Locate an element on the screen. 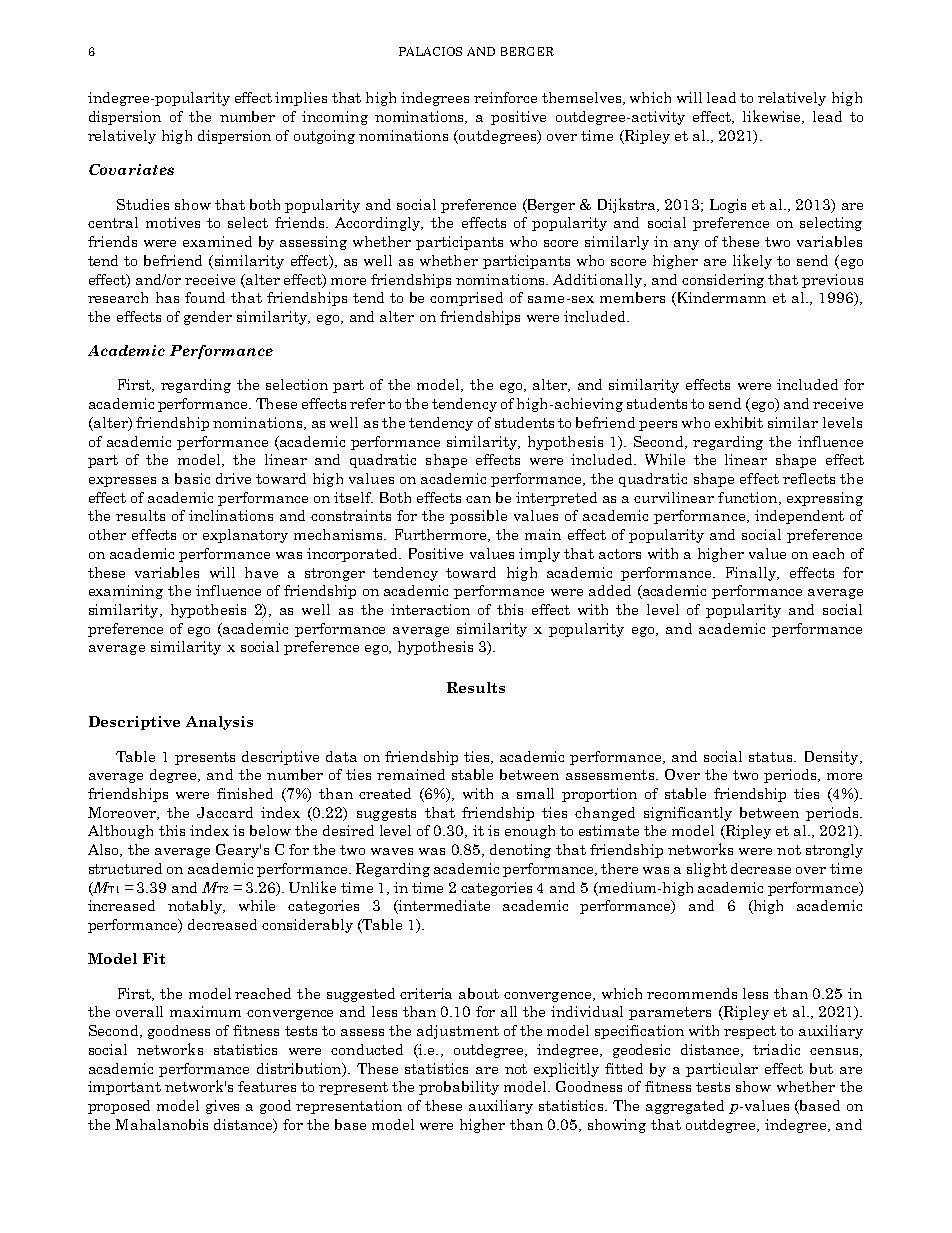 This screenshot has height=1233, width=952. basic is located at coordinates (192, 478).
